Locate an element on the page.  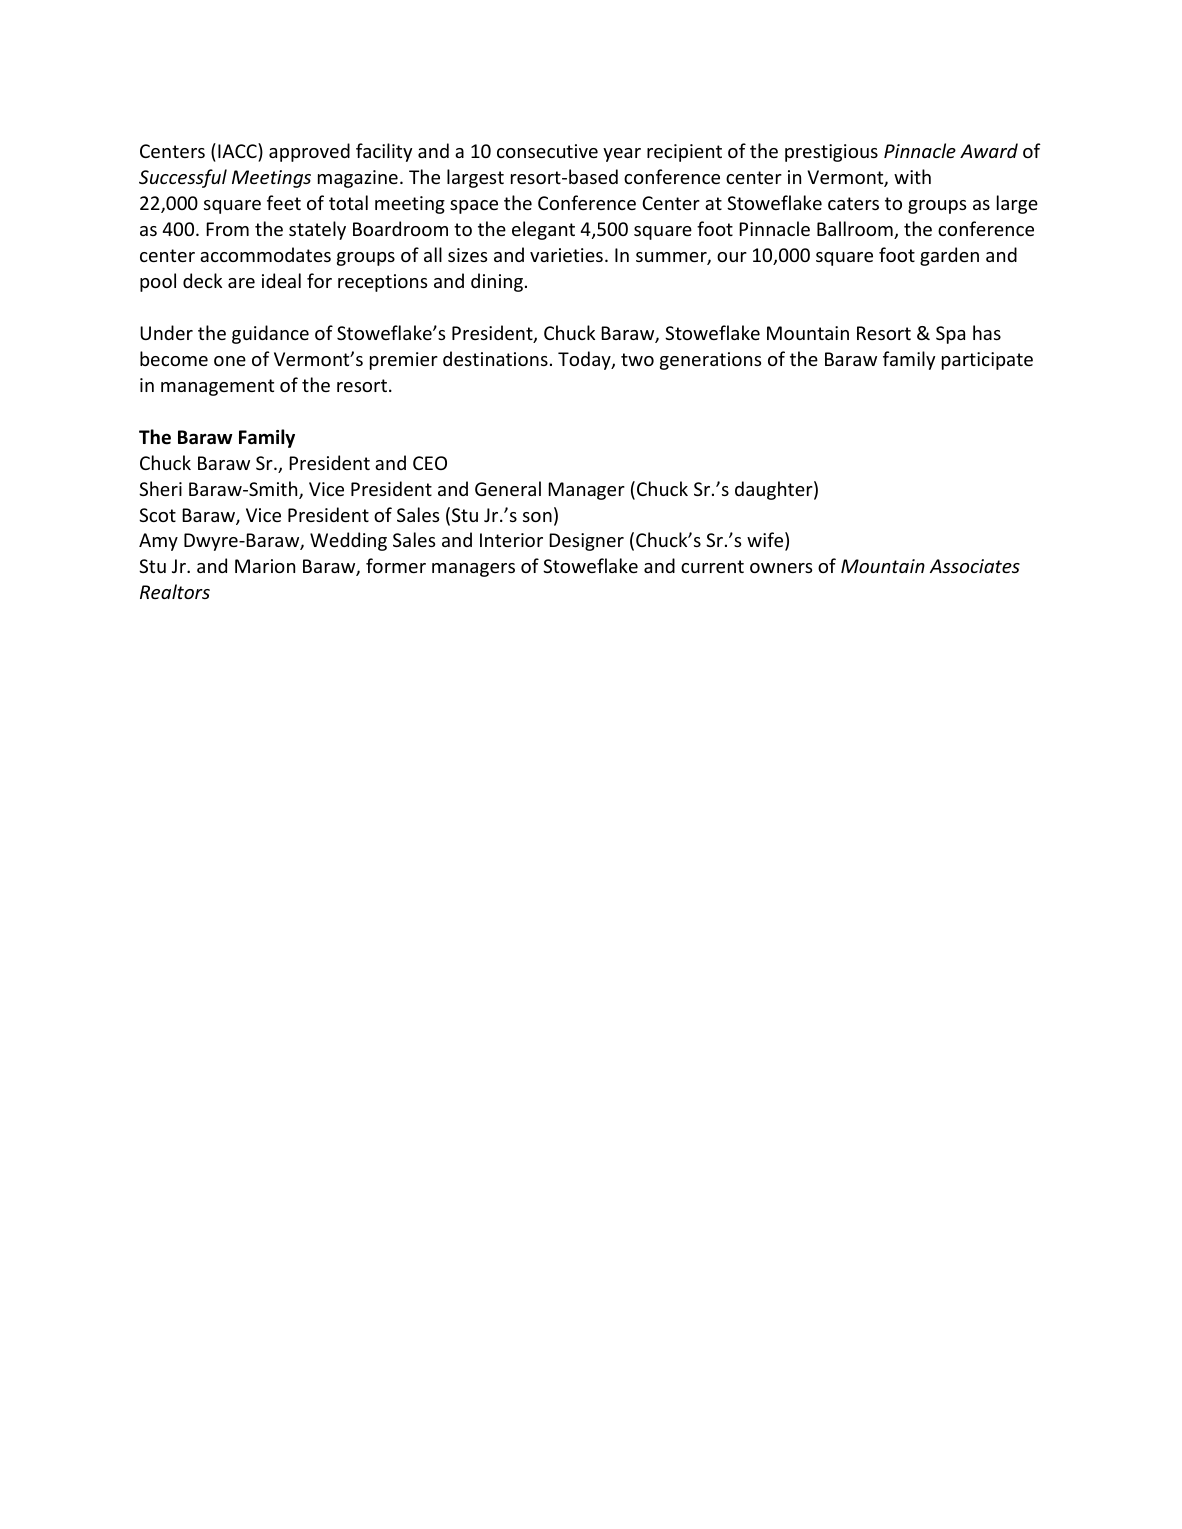
two is located at coordinates (637, 359).
